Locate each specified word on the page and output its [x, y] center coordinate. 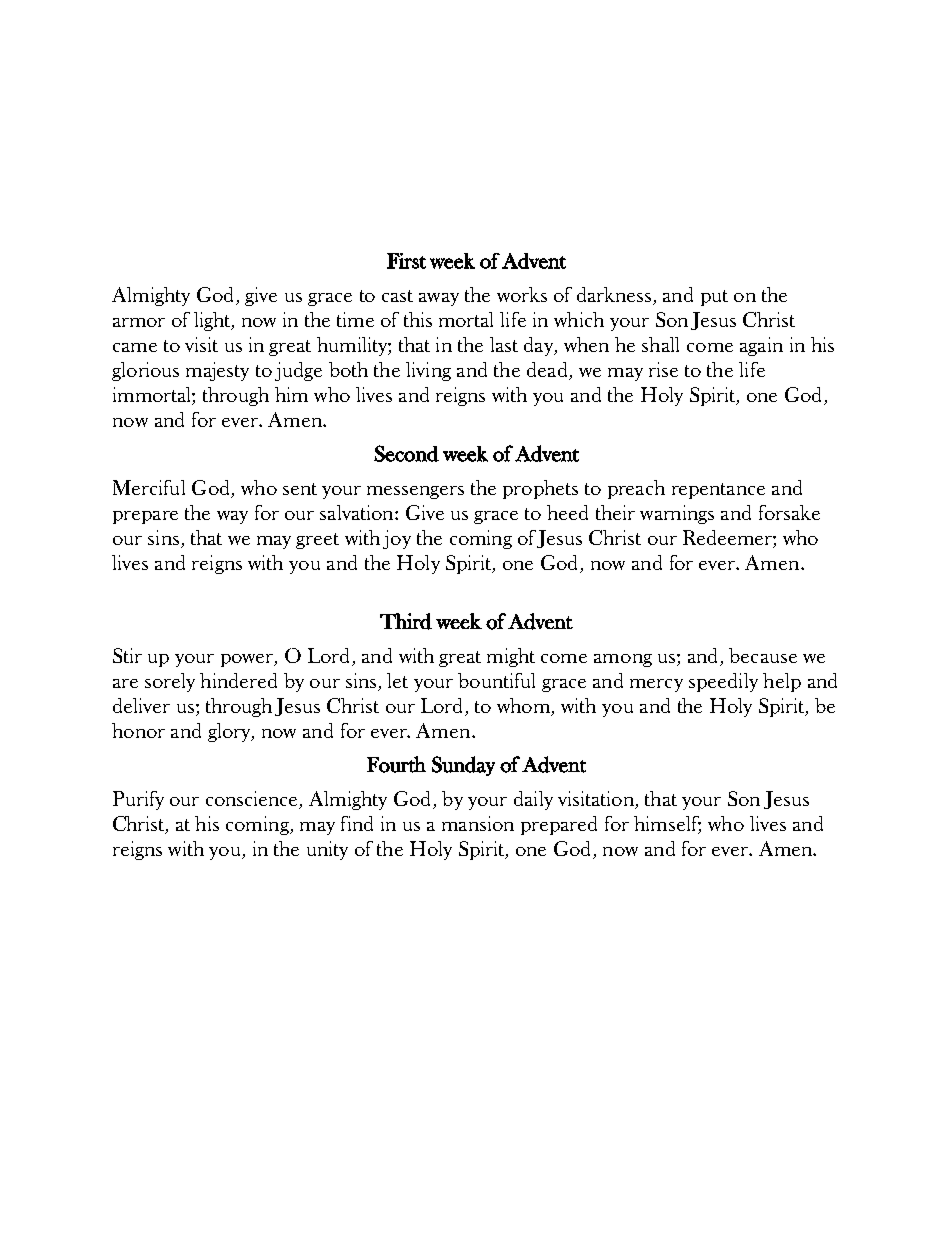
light [213, 321]
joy [397, 539]
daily [533, 800]
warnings [677, 514]
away [439, 299]
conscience [253, 800]
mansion [478, 823]
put [714, 298]
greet [317, 541]
